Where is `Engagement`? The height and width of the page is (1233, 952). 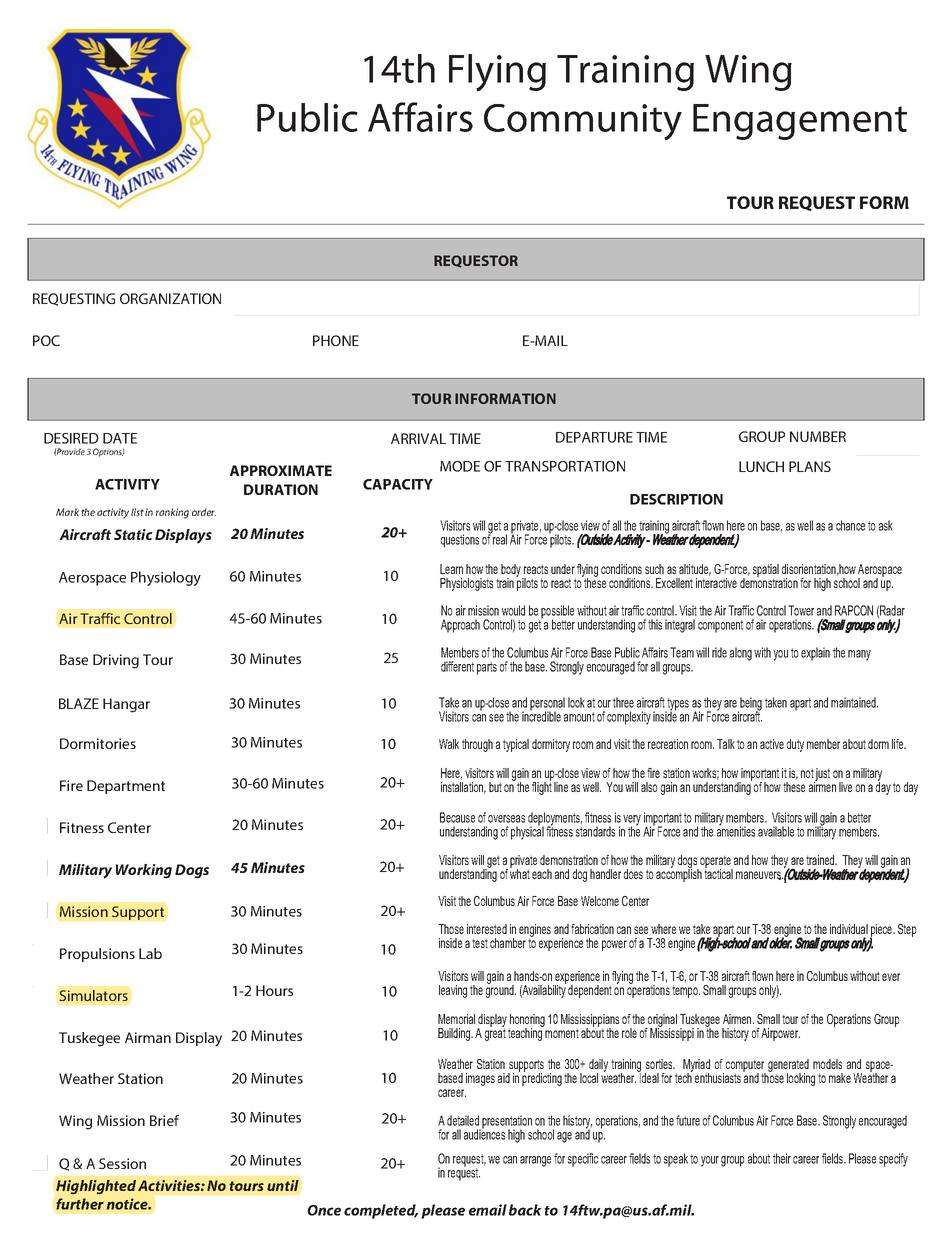 Engagement is located at coordinates (800, 122).
